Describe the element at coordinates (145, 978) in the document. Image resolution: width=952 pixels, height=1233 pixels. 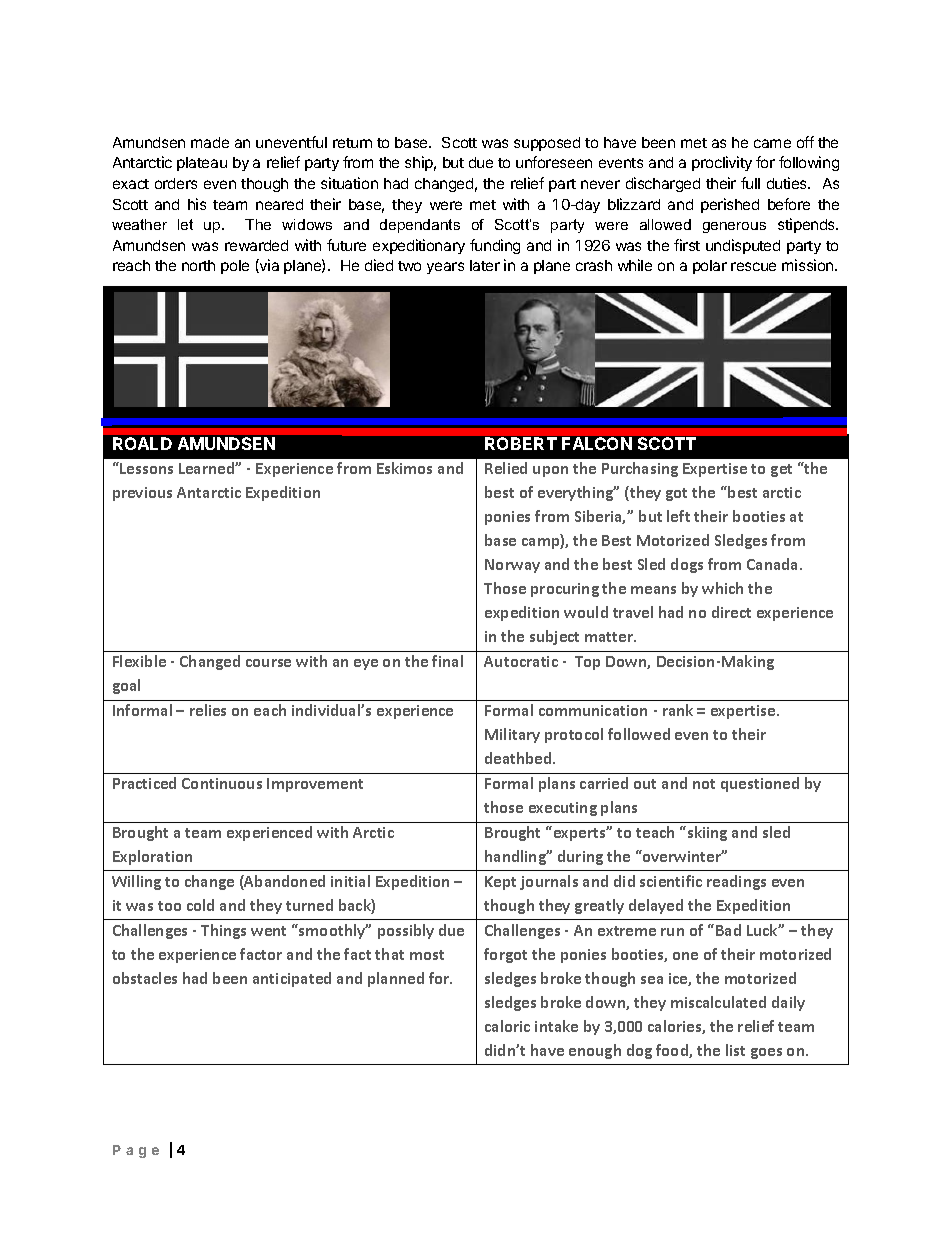
I see `obstacles` at that location.
